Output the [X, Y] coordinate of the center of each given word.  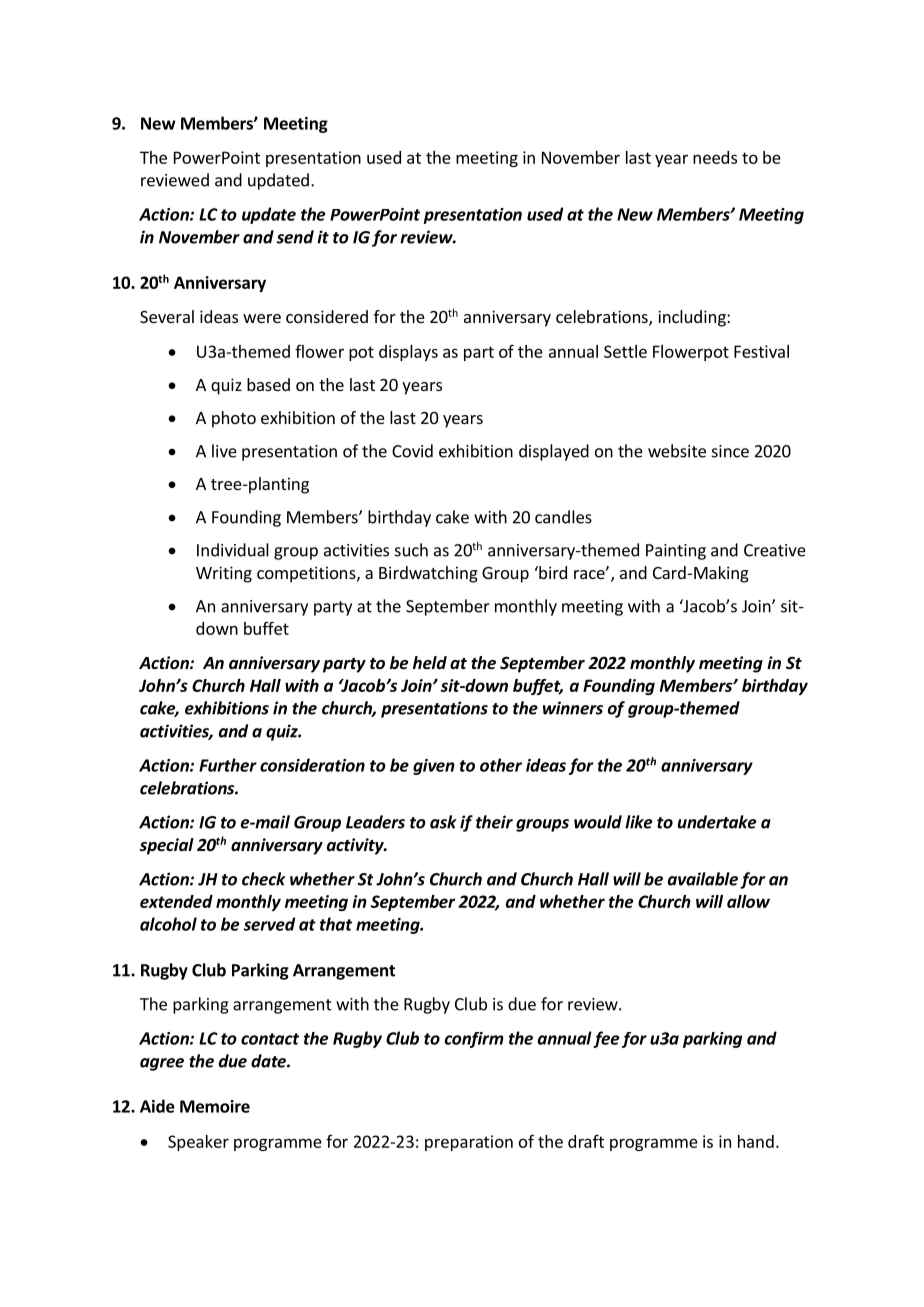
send [295, 237]
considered [327, 316]
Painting [676, 552]
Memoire [215, 1106]
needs [715, 157]
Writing [224, 574]
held [430, 663]
